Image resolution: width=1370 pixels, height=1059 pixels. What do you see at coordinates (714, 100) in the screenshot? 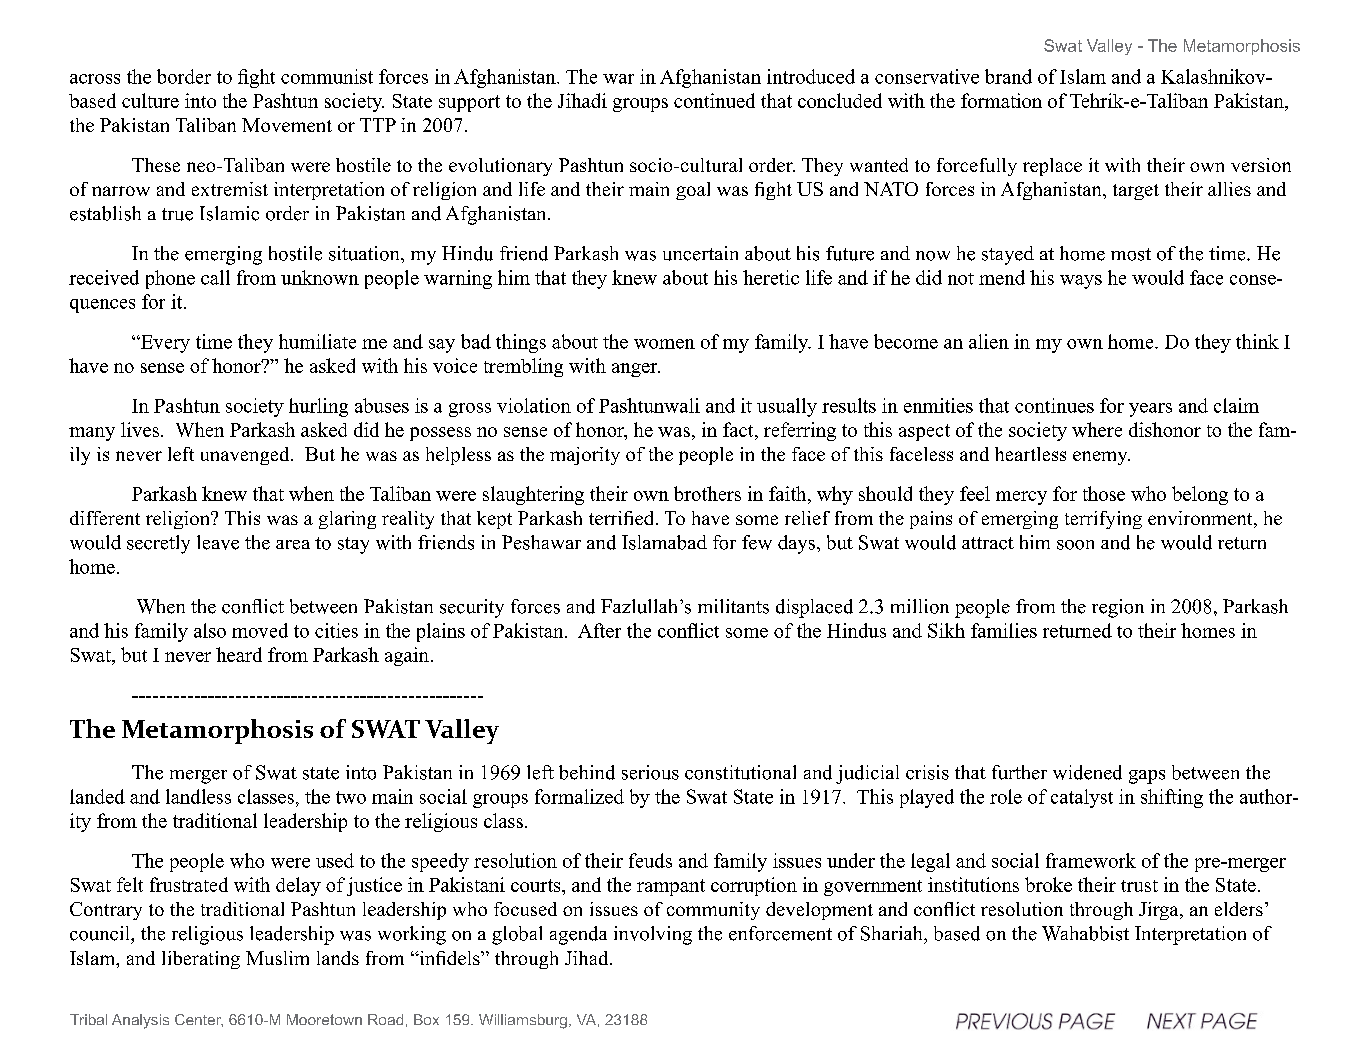
I see `continued` at bounding box center [714, 100].
